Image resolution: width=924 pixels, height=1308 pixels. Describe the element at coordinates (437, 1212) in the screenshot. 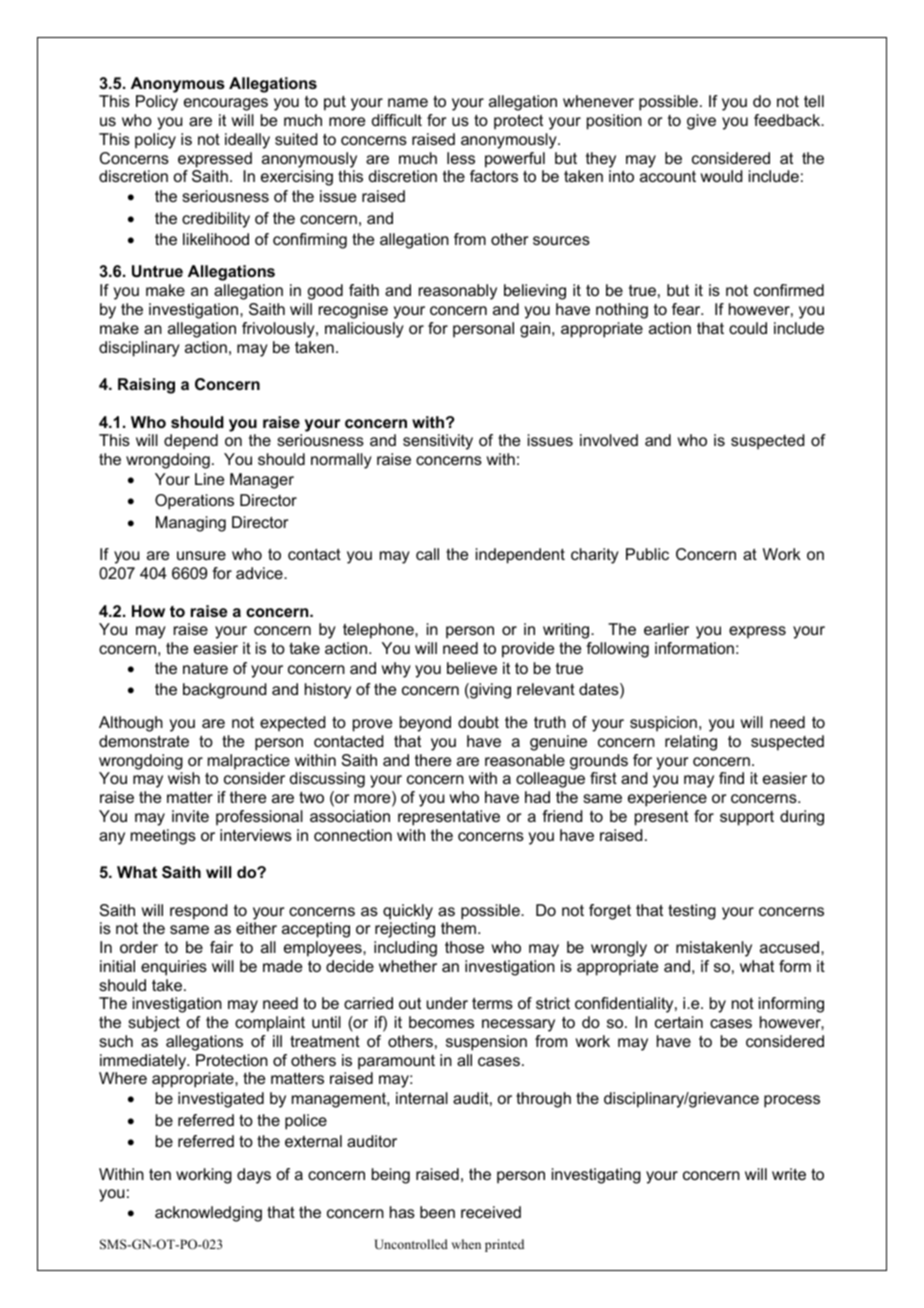

I see `been` at that location.
